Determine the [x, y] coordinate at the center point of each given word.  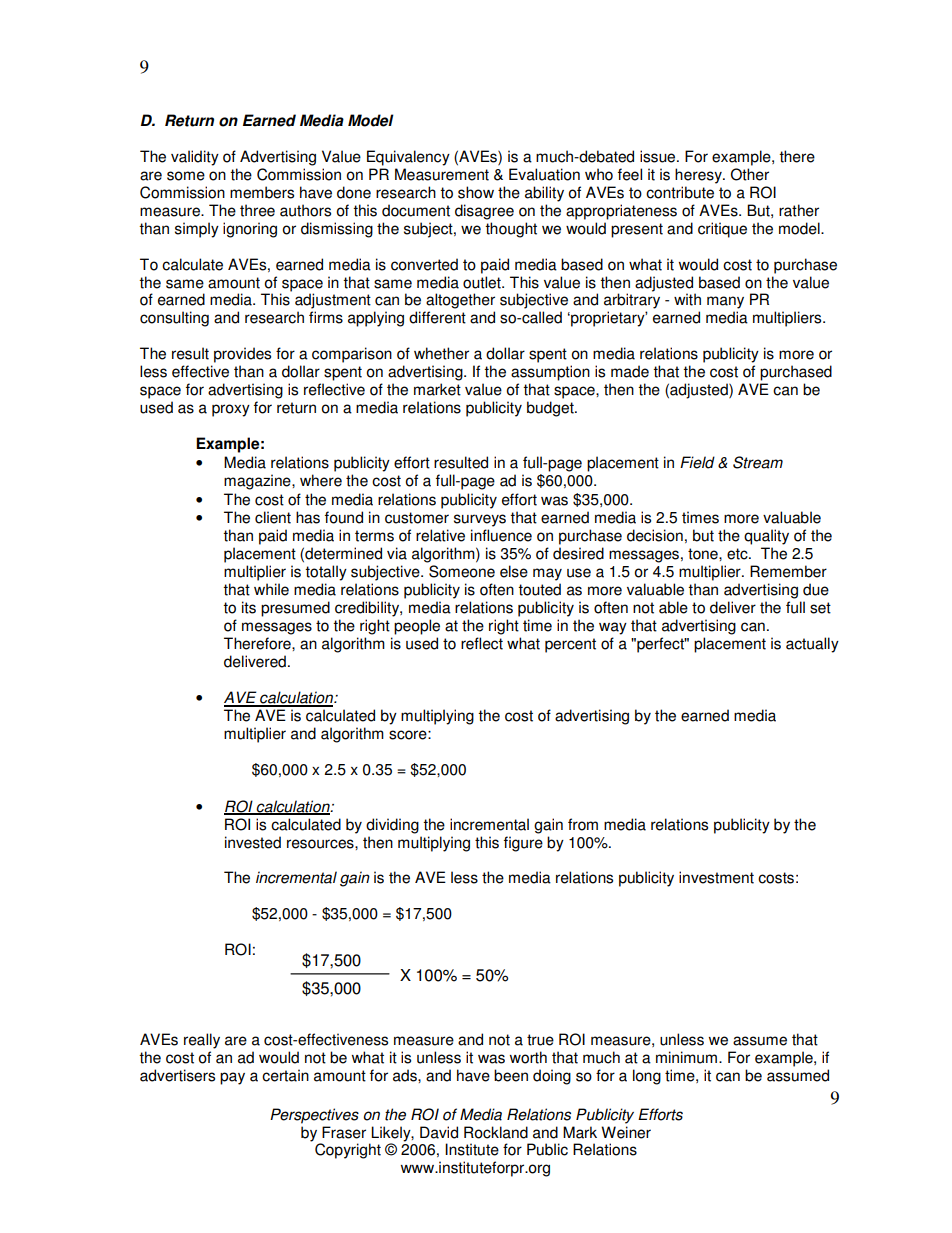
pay [232, 1078]
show [476, 192]
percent [570, 645]
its [249, 607]
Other [750, 174]
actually [812, 645]
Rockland [496, 1132]
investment [716, 877]
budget [551, 409]
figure [523, 844]
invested [253, 842]
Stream [758, 462]
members [262, 192]
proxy [231, 410]
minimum [686, 1057]
